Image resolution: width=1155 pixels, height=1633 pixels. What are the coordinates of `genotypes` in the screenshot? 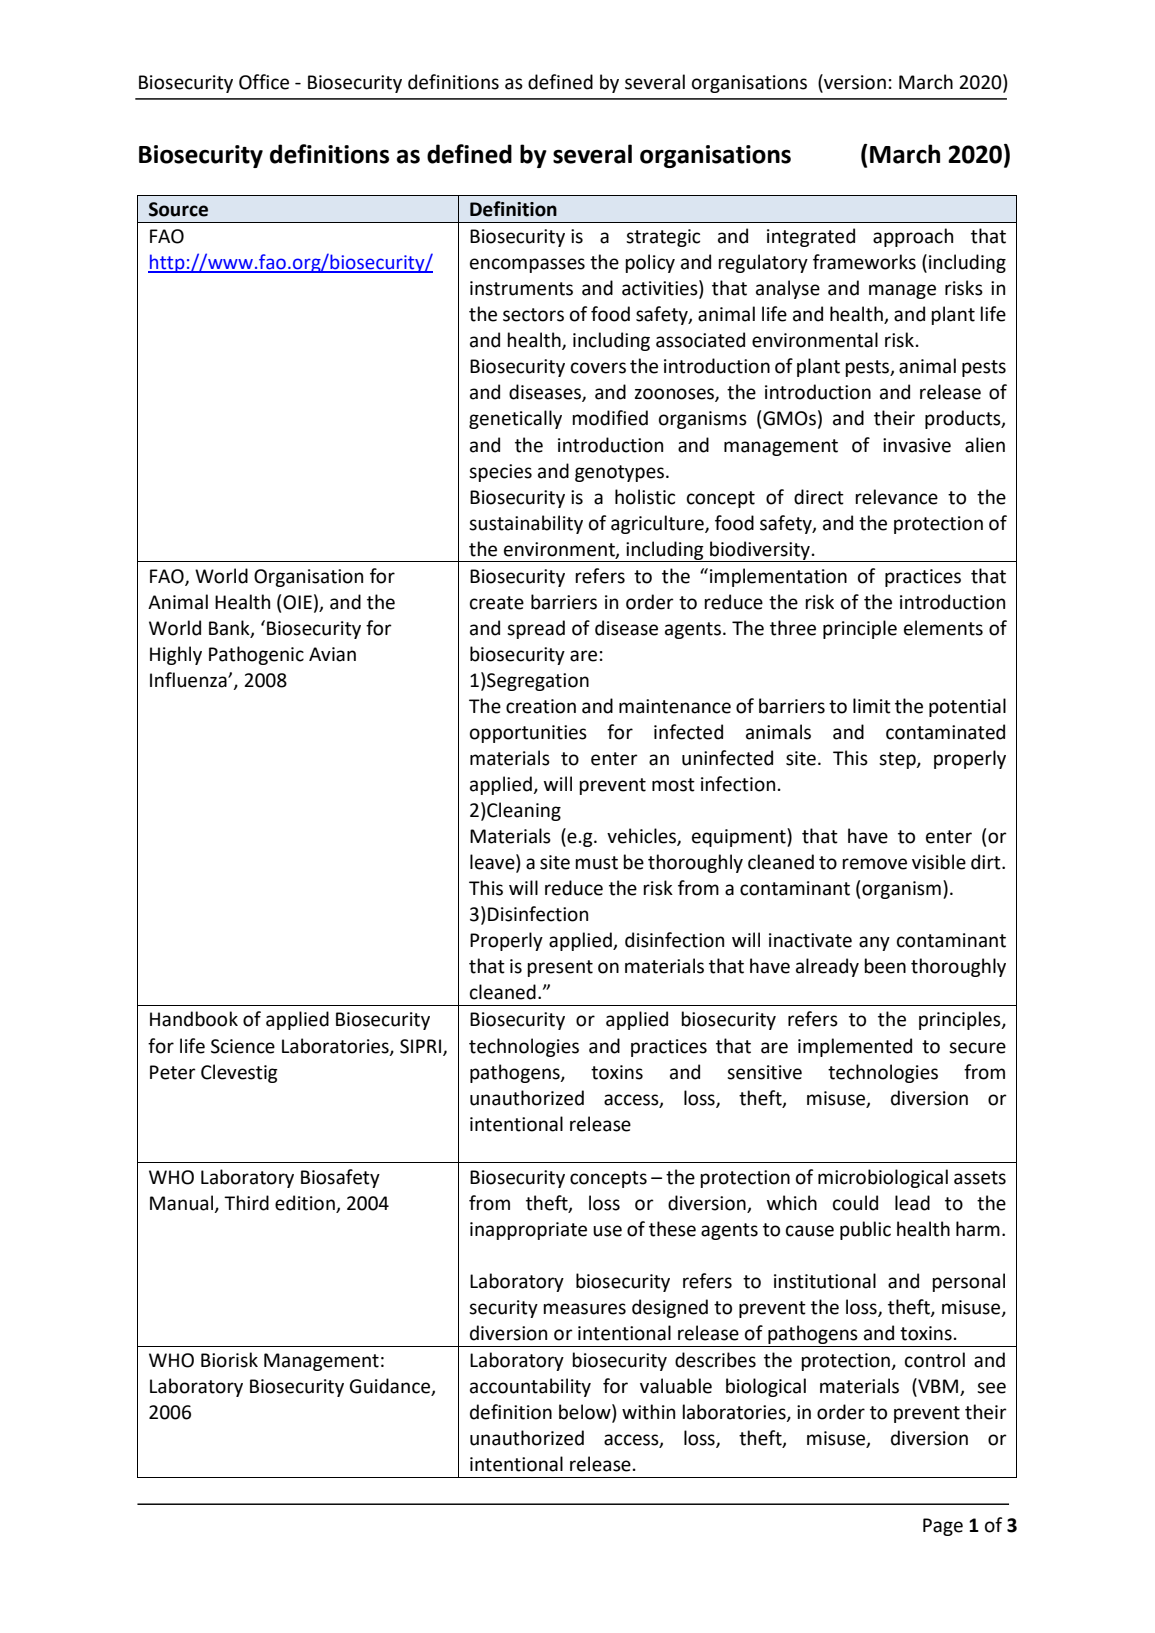 It's located at (621, 473).
